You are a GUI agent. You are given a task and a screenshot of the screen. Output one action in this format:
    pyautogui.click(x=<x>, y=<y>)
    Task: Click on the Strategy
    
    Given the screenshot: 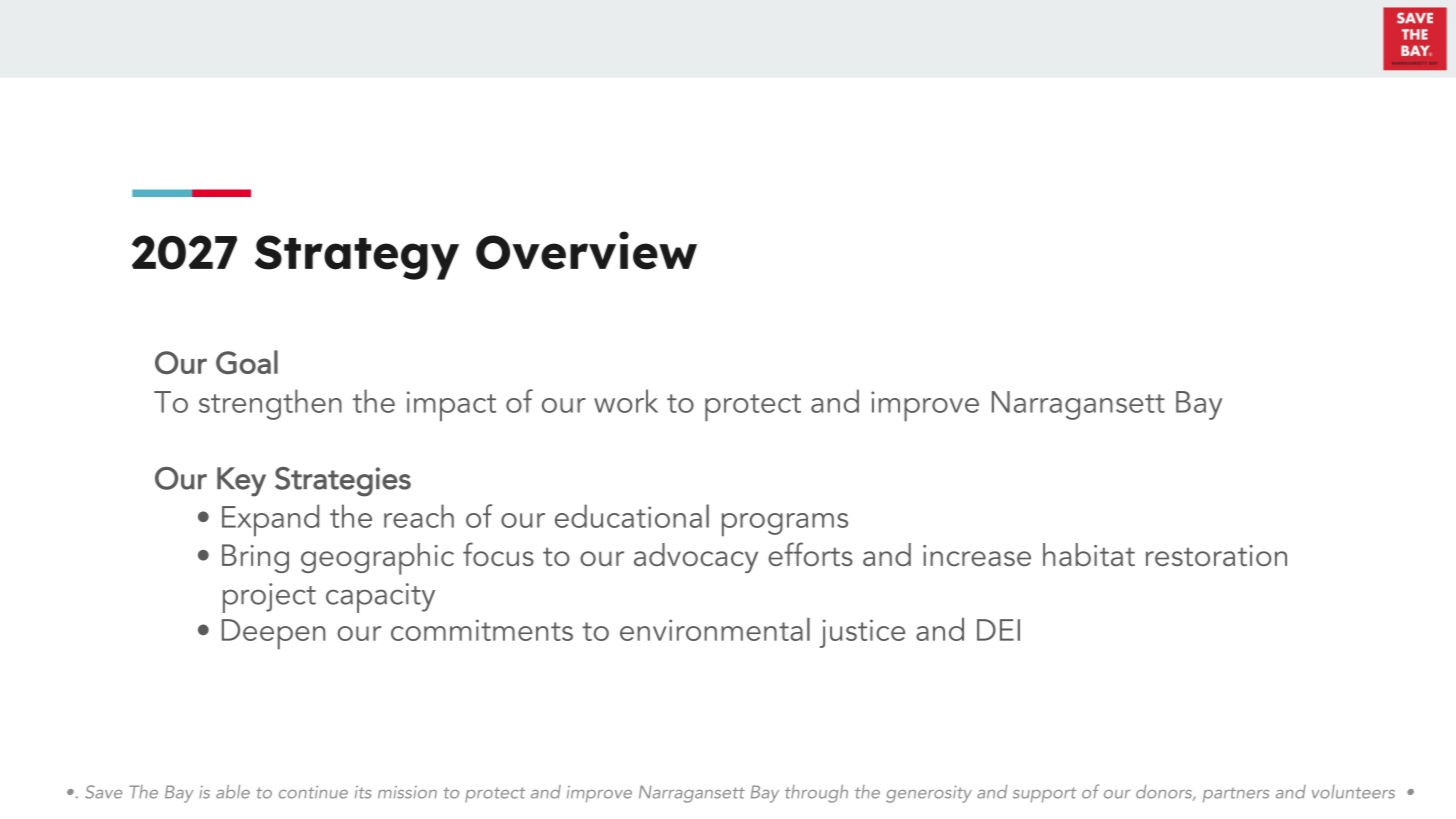 What is the action you would take?
    pyautogui.click(x=357, y=257)
